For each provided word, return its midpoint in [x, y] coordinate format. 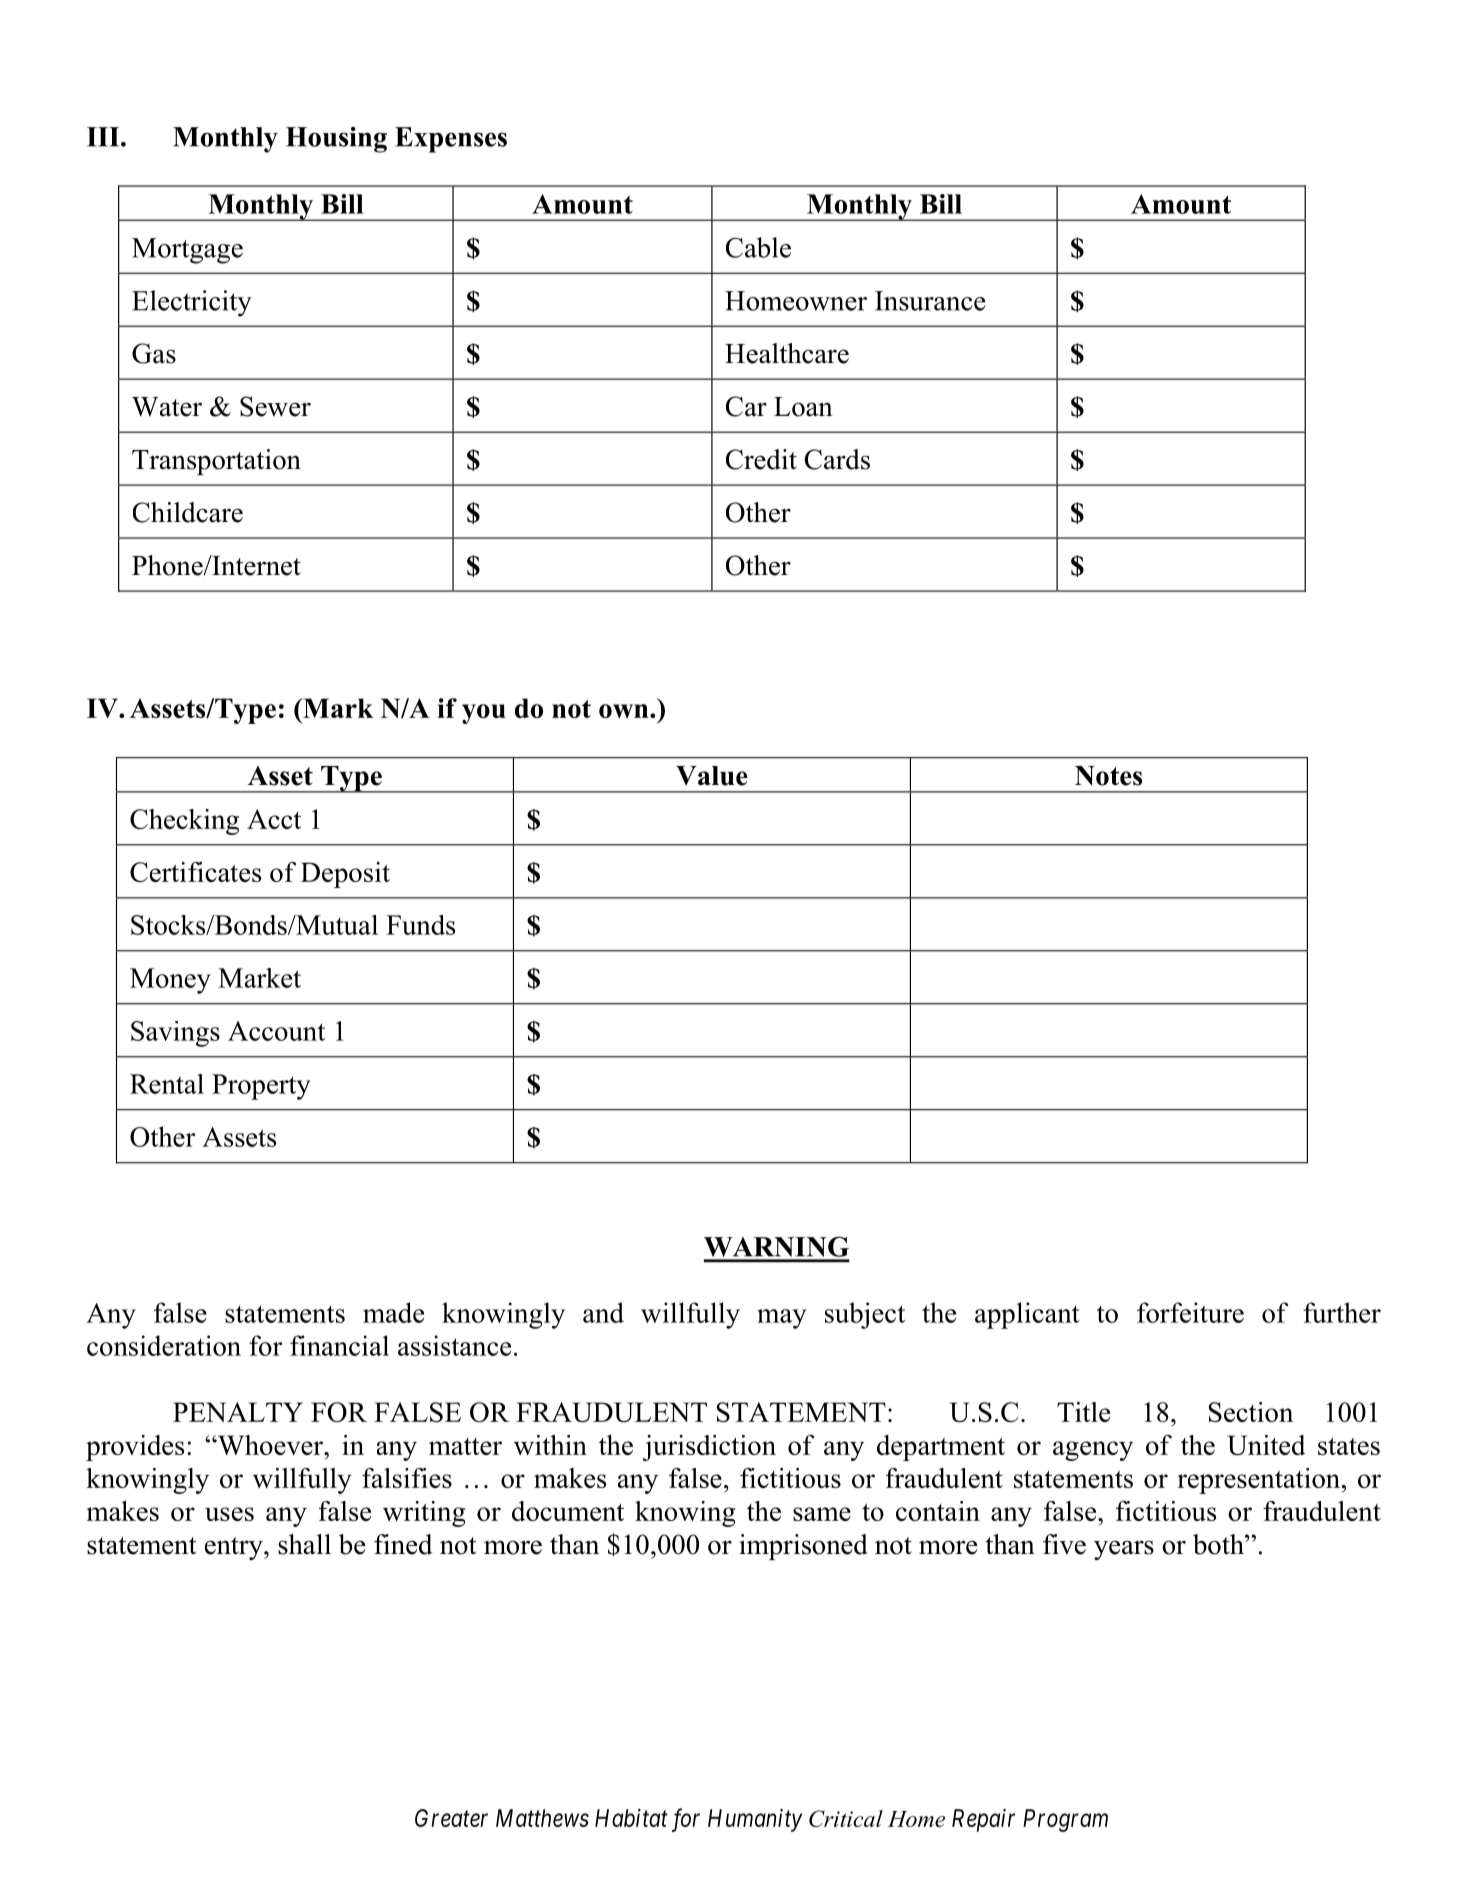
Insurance [930, 301]
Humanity [755, 1820]
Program [1065, 1820]
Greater [451, 1818]
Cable [758, 247]
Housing [336, 140]
